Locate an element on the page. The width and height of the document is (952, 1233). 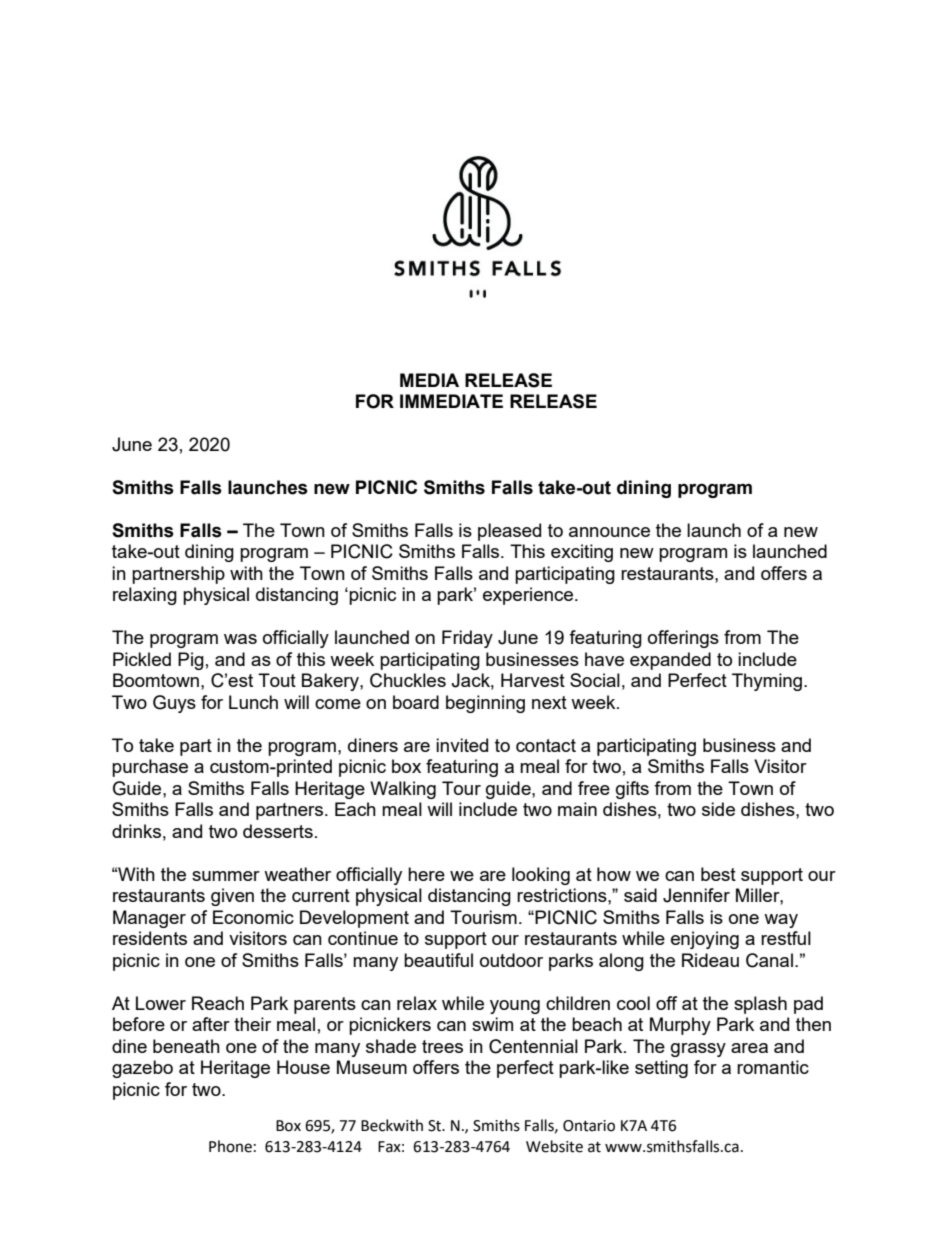
romantic is located at coordinates (773, 1067).
